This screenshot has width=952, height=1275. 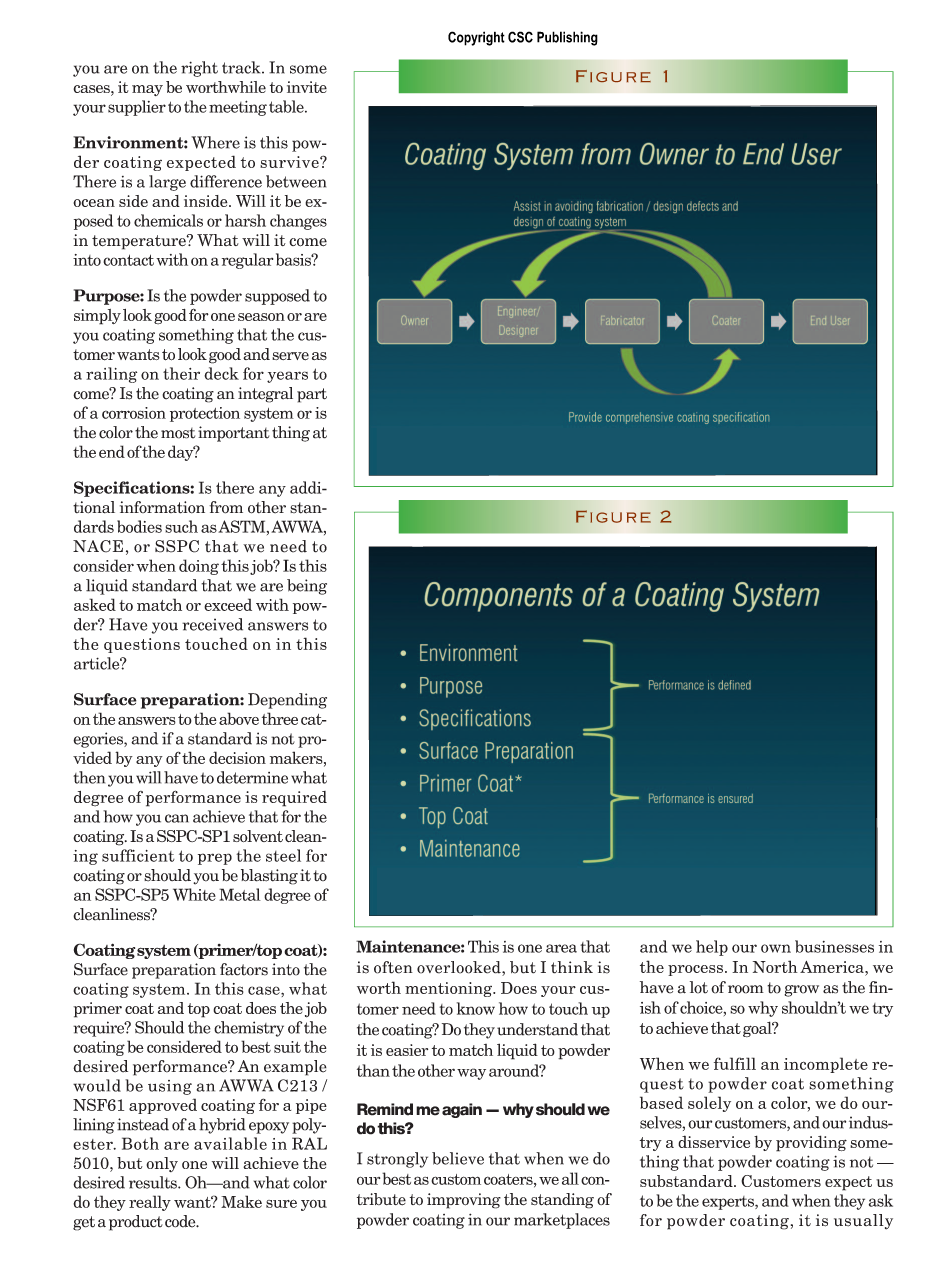 I want to click on their, so click(x=181, y=373).
